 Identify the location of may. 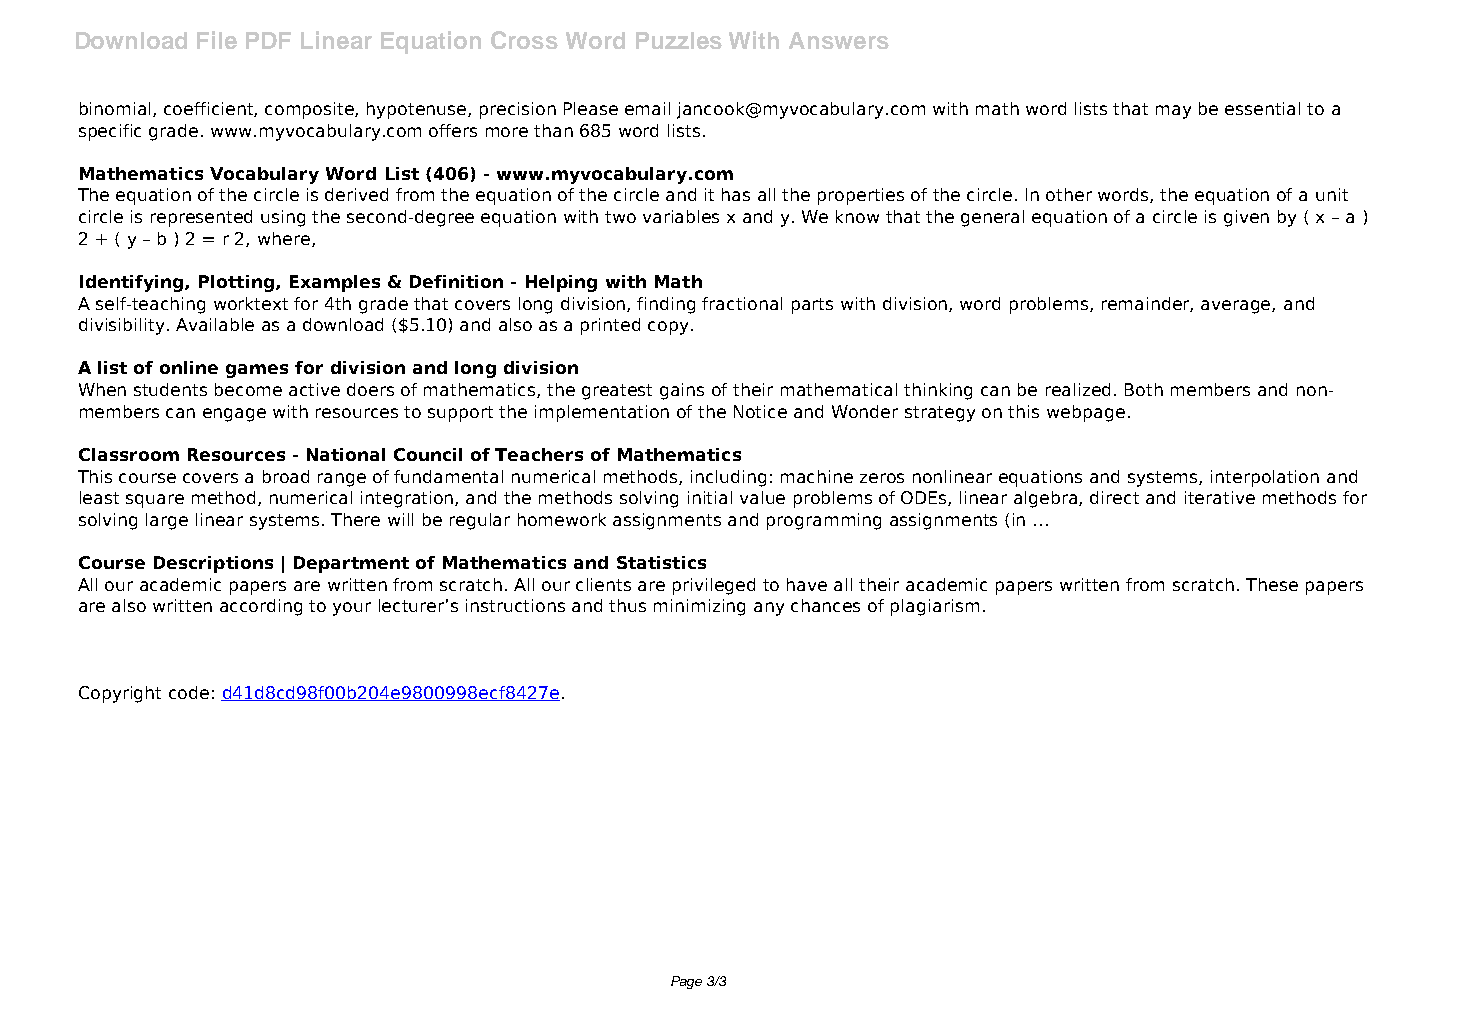
(1173, 112).
